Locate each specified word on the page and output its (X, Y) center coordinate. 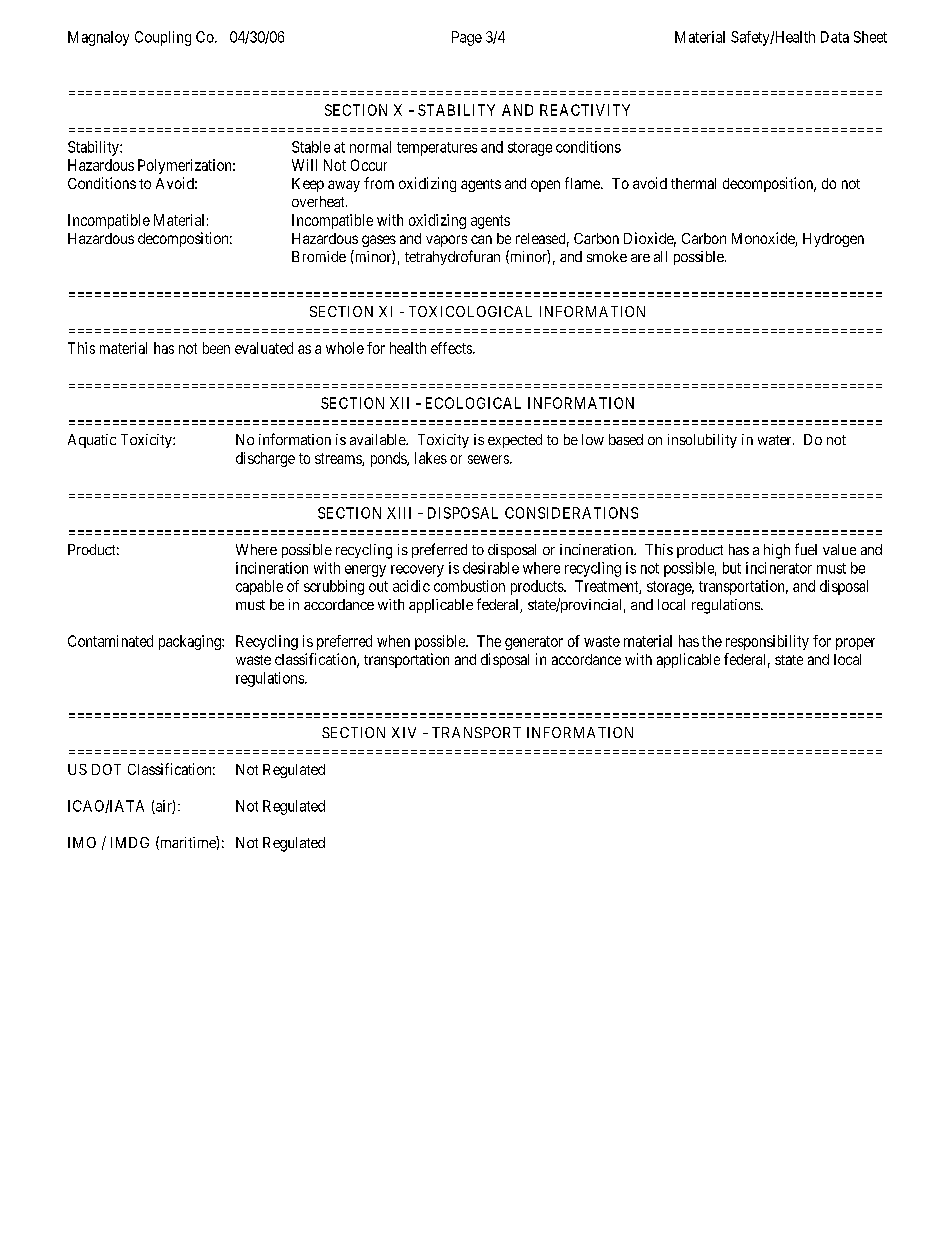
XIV (404, 732)
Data (835, 37)
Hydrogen (833, 240)
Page (467, 38)
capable (259, 587)
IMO (82, 842)
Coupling (163, 38)
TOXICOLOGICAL (470, 311)
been (216, 348)
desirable (491, 568)
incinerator (779, 568)
